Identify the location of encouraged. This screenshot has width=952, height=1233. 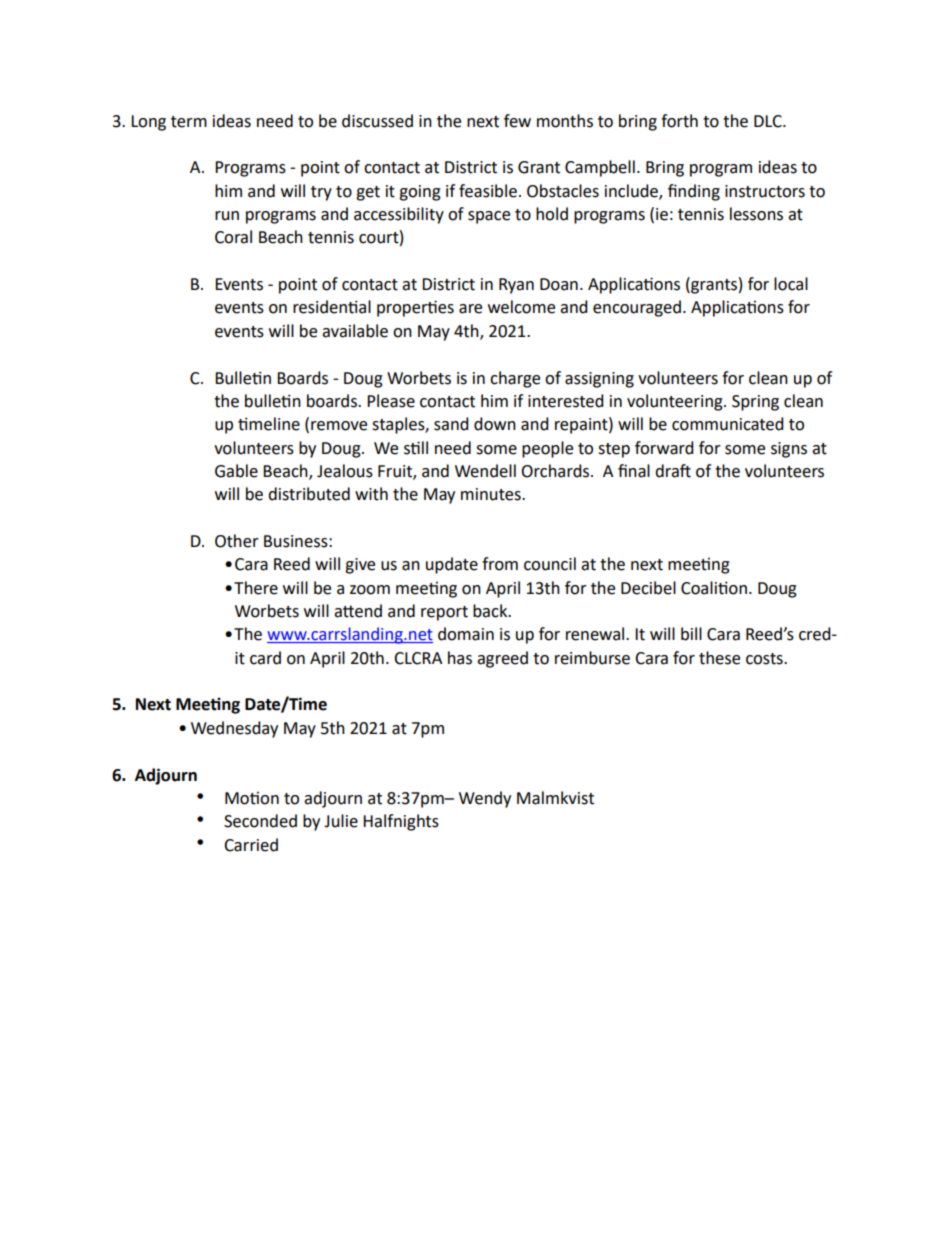
(637, 308).
